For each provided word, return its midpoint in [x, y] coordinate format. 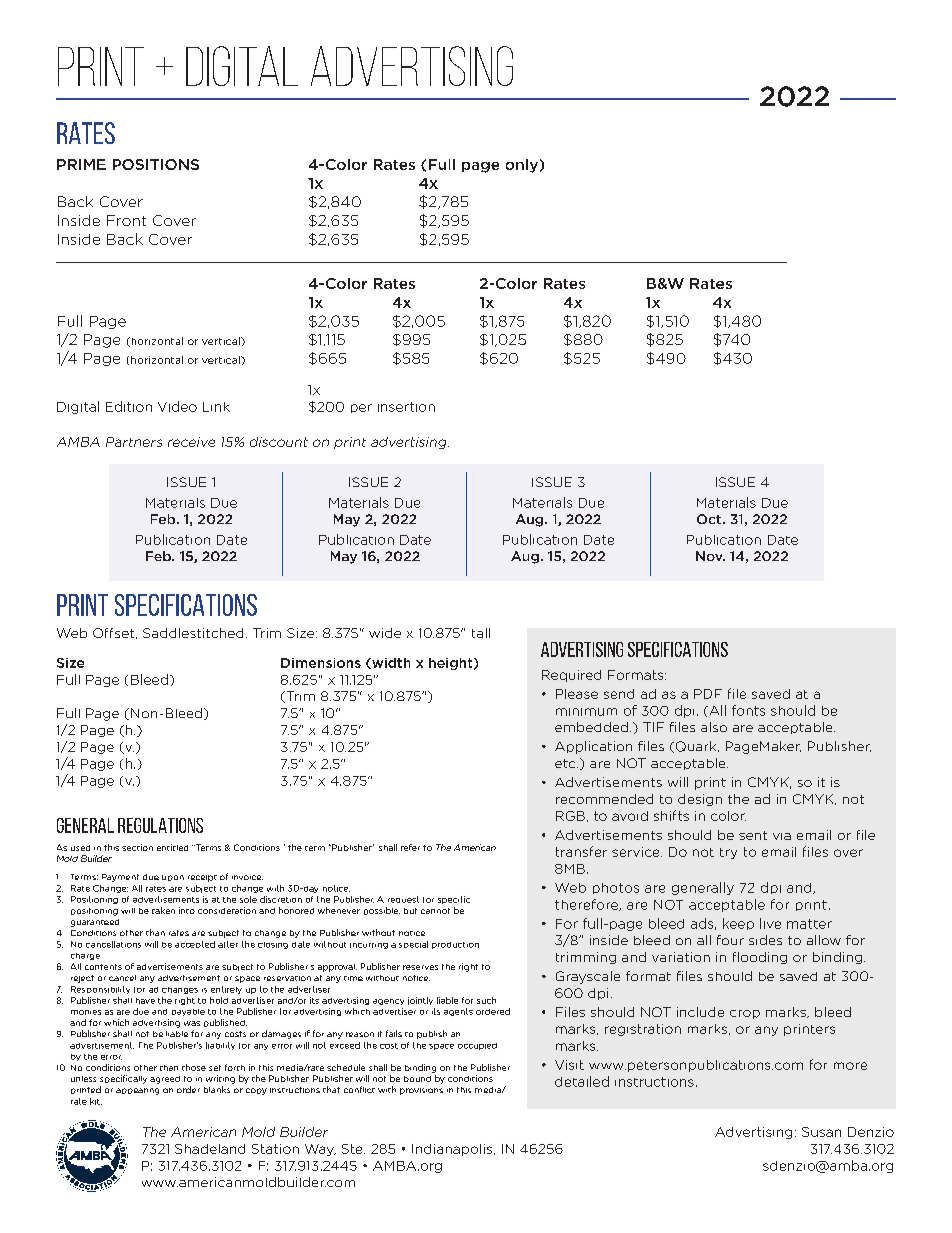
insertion [406, 407]
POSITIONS [156, 164]
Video [177, 406]
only [522, 166]
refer [410, 847]
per [361, 408]
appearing [137, 1091]
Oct [710, 519]
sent [753, 835]
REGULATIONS [160, 825]
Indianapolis [453, 1150]
